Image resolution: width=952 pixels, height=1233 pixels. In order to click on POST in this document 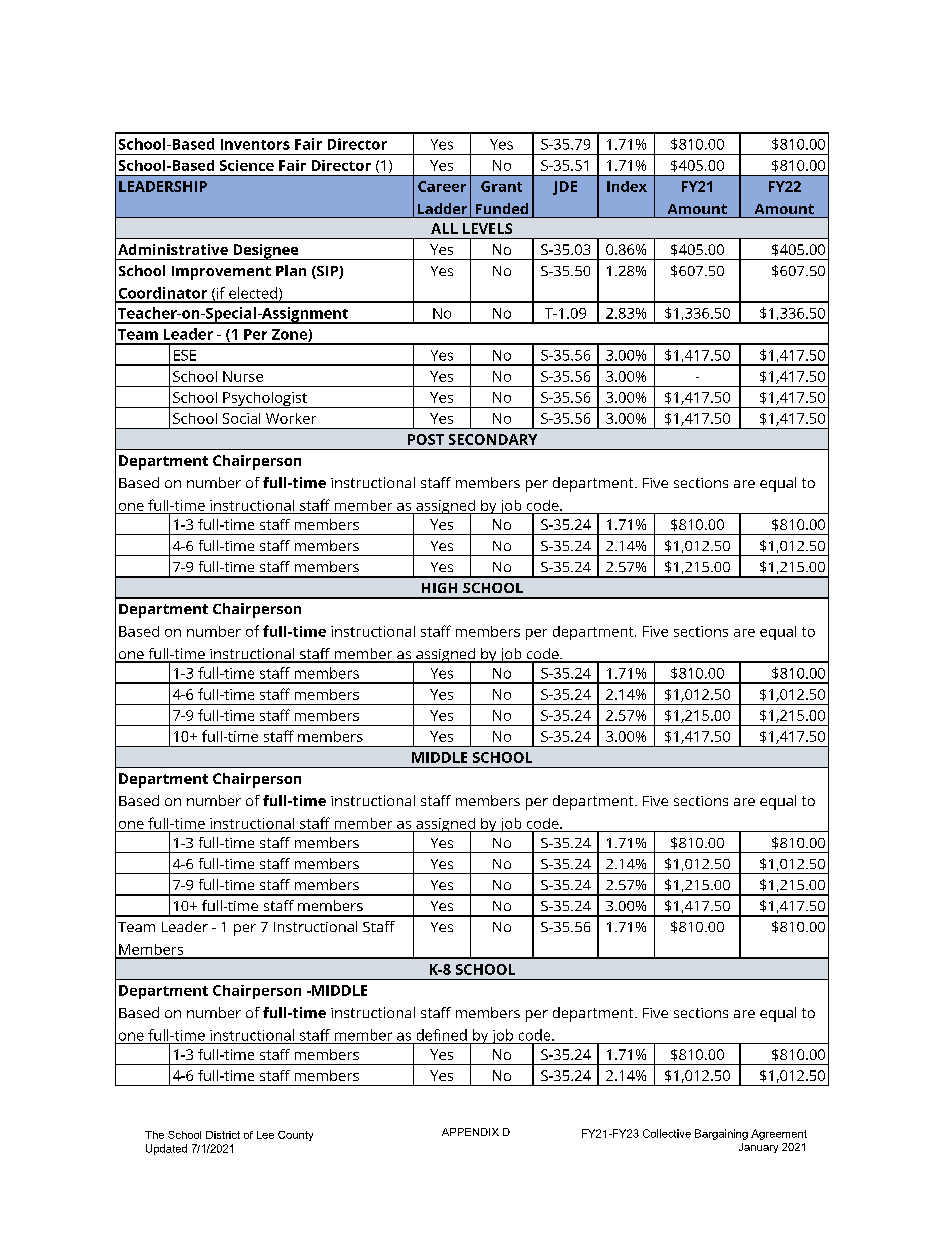, I will do `click(426, 439)`.
